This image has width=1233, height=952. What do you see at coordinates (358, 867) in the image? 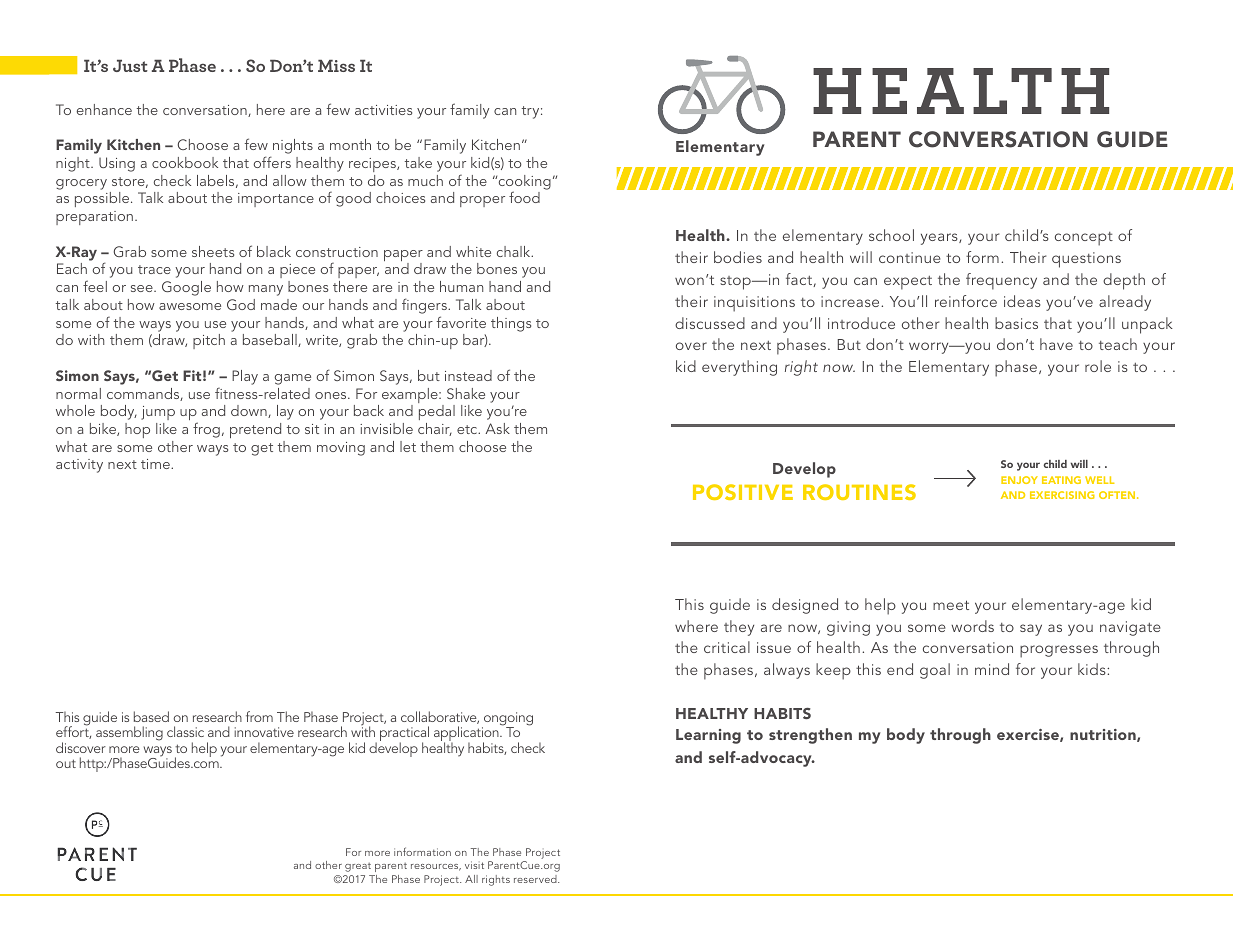
I see `great` at bounding box center [358, 867].
